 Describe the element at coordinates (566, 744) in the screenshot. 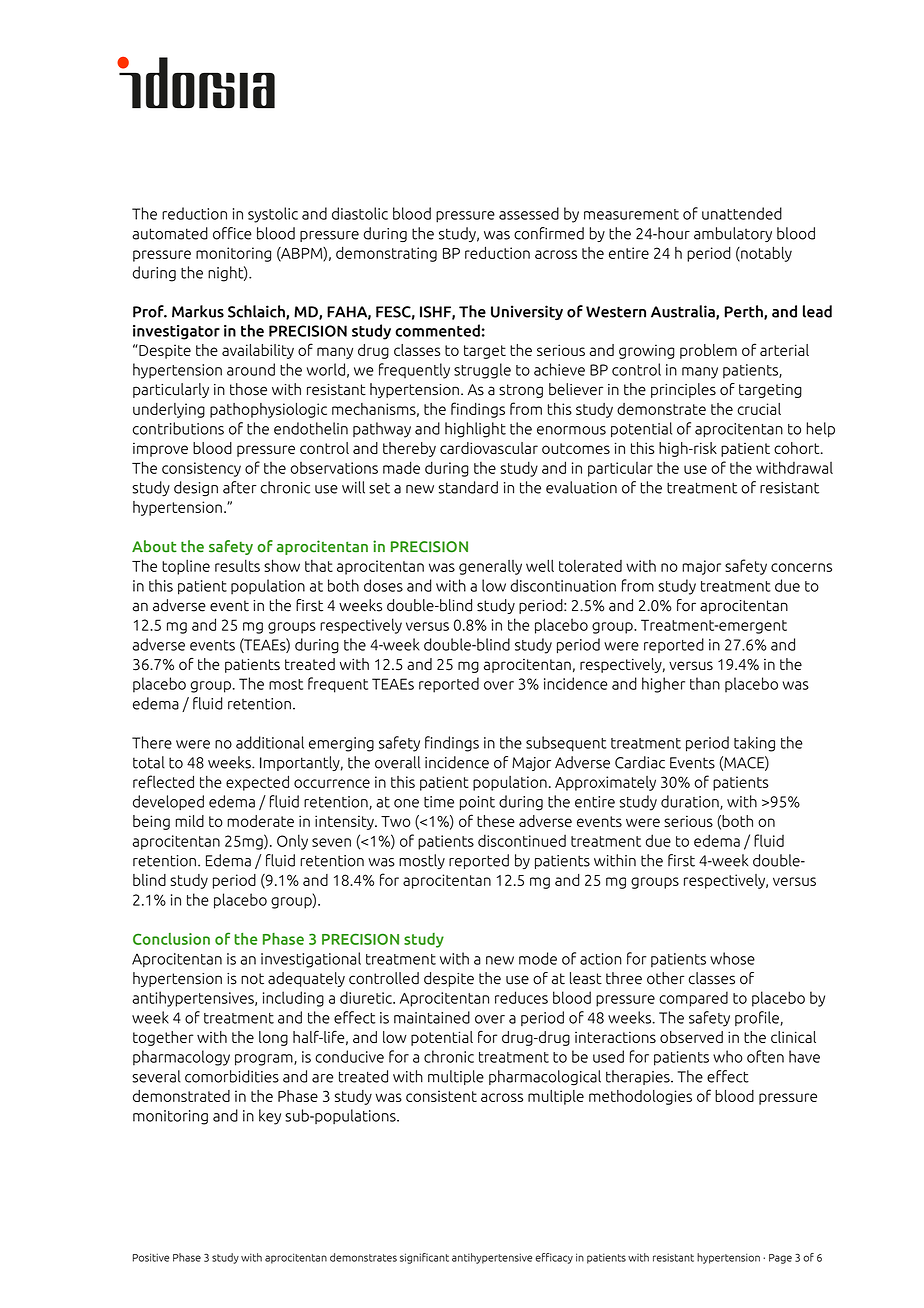

I see `subsequent` at that location.
